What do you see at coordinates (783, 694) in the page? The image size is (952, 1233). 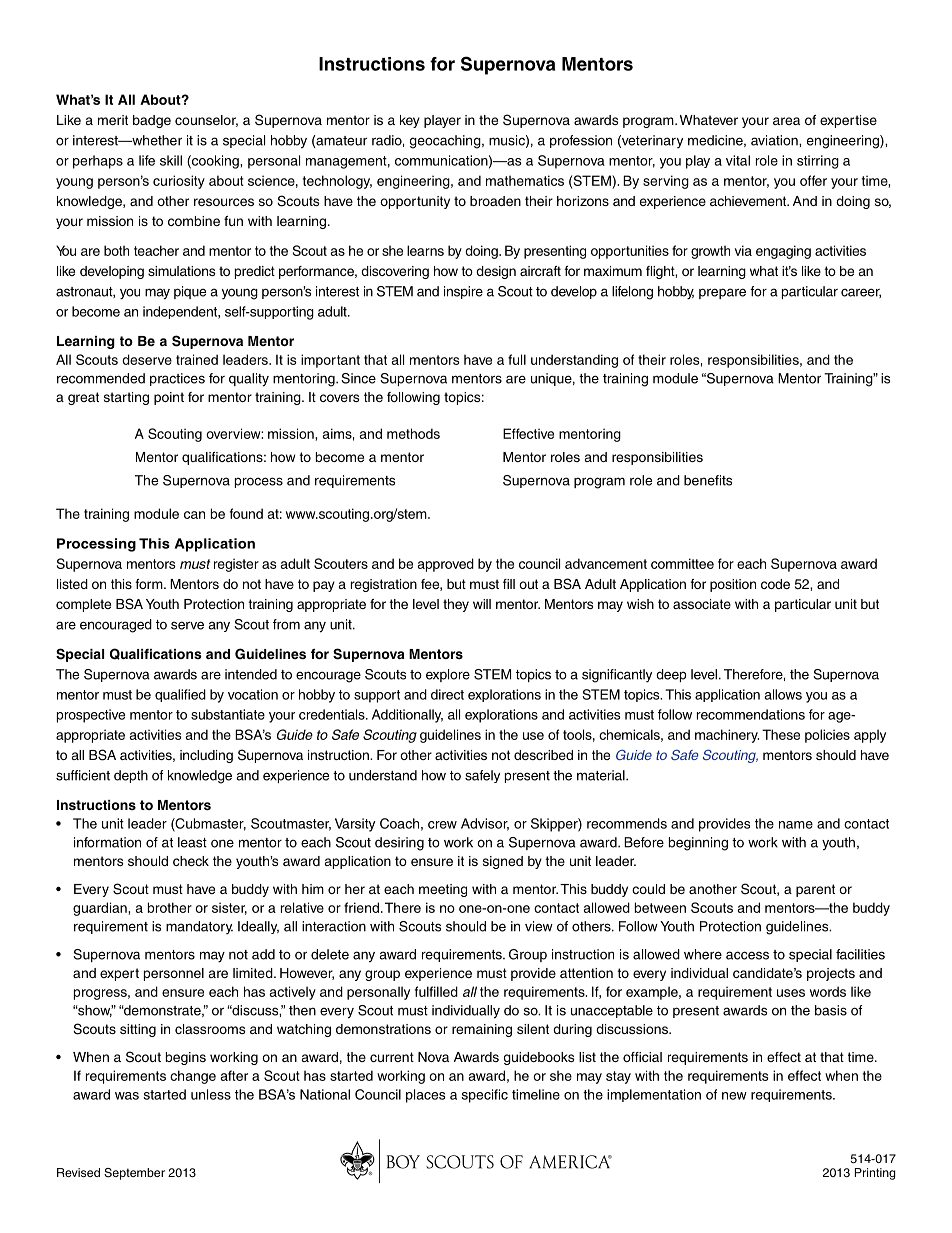 I see `allows` at bounding box center [783, 694].
